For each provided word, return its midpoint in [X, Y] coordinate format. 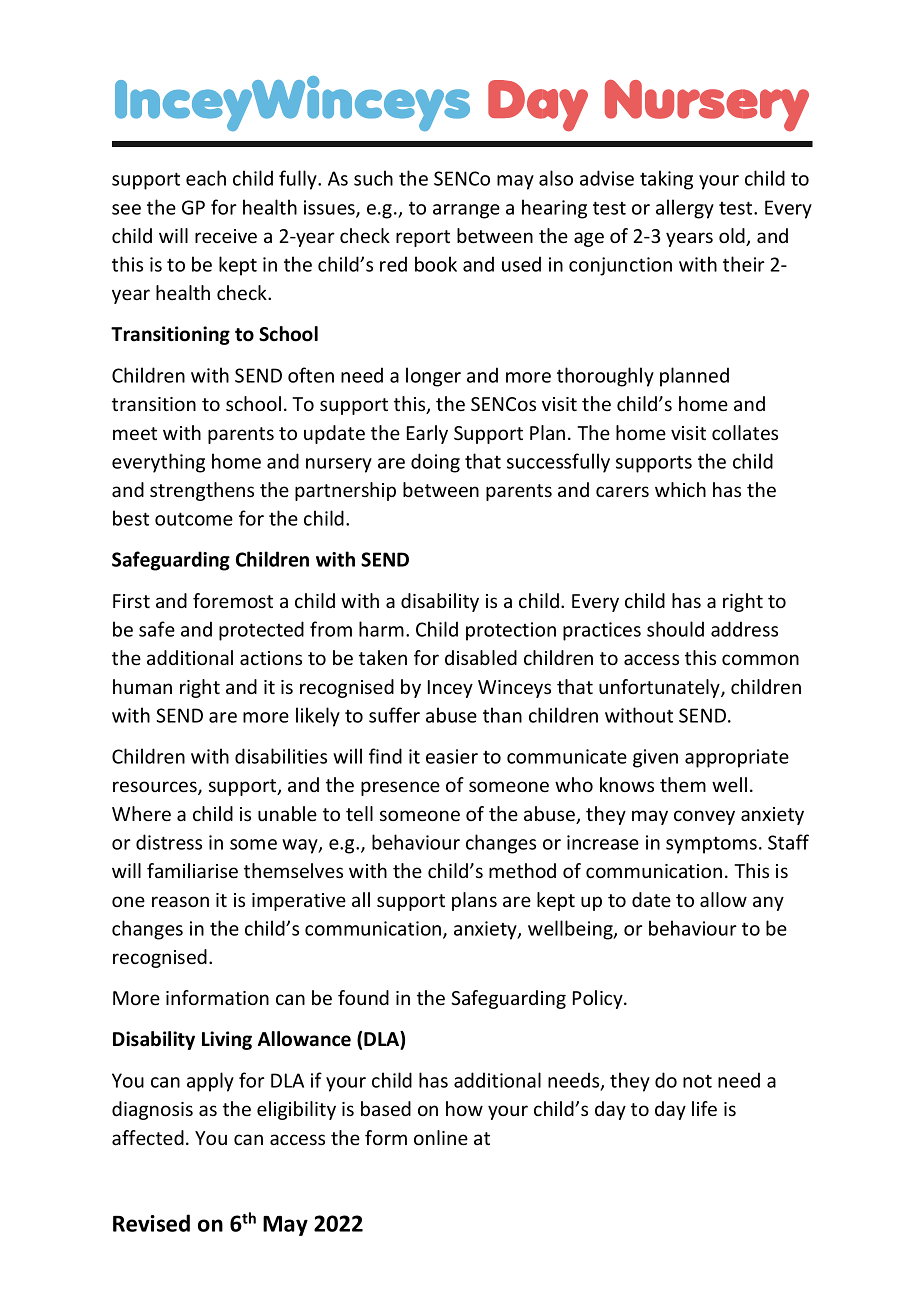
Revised [151, 1223]
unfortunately [660, 688]
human [142, 686]
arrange [466, 211]
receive [226, 236]
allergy [685, 209]
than [502, 715]
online [441, 1137]
